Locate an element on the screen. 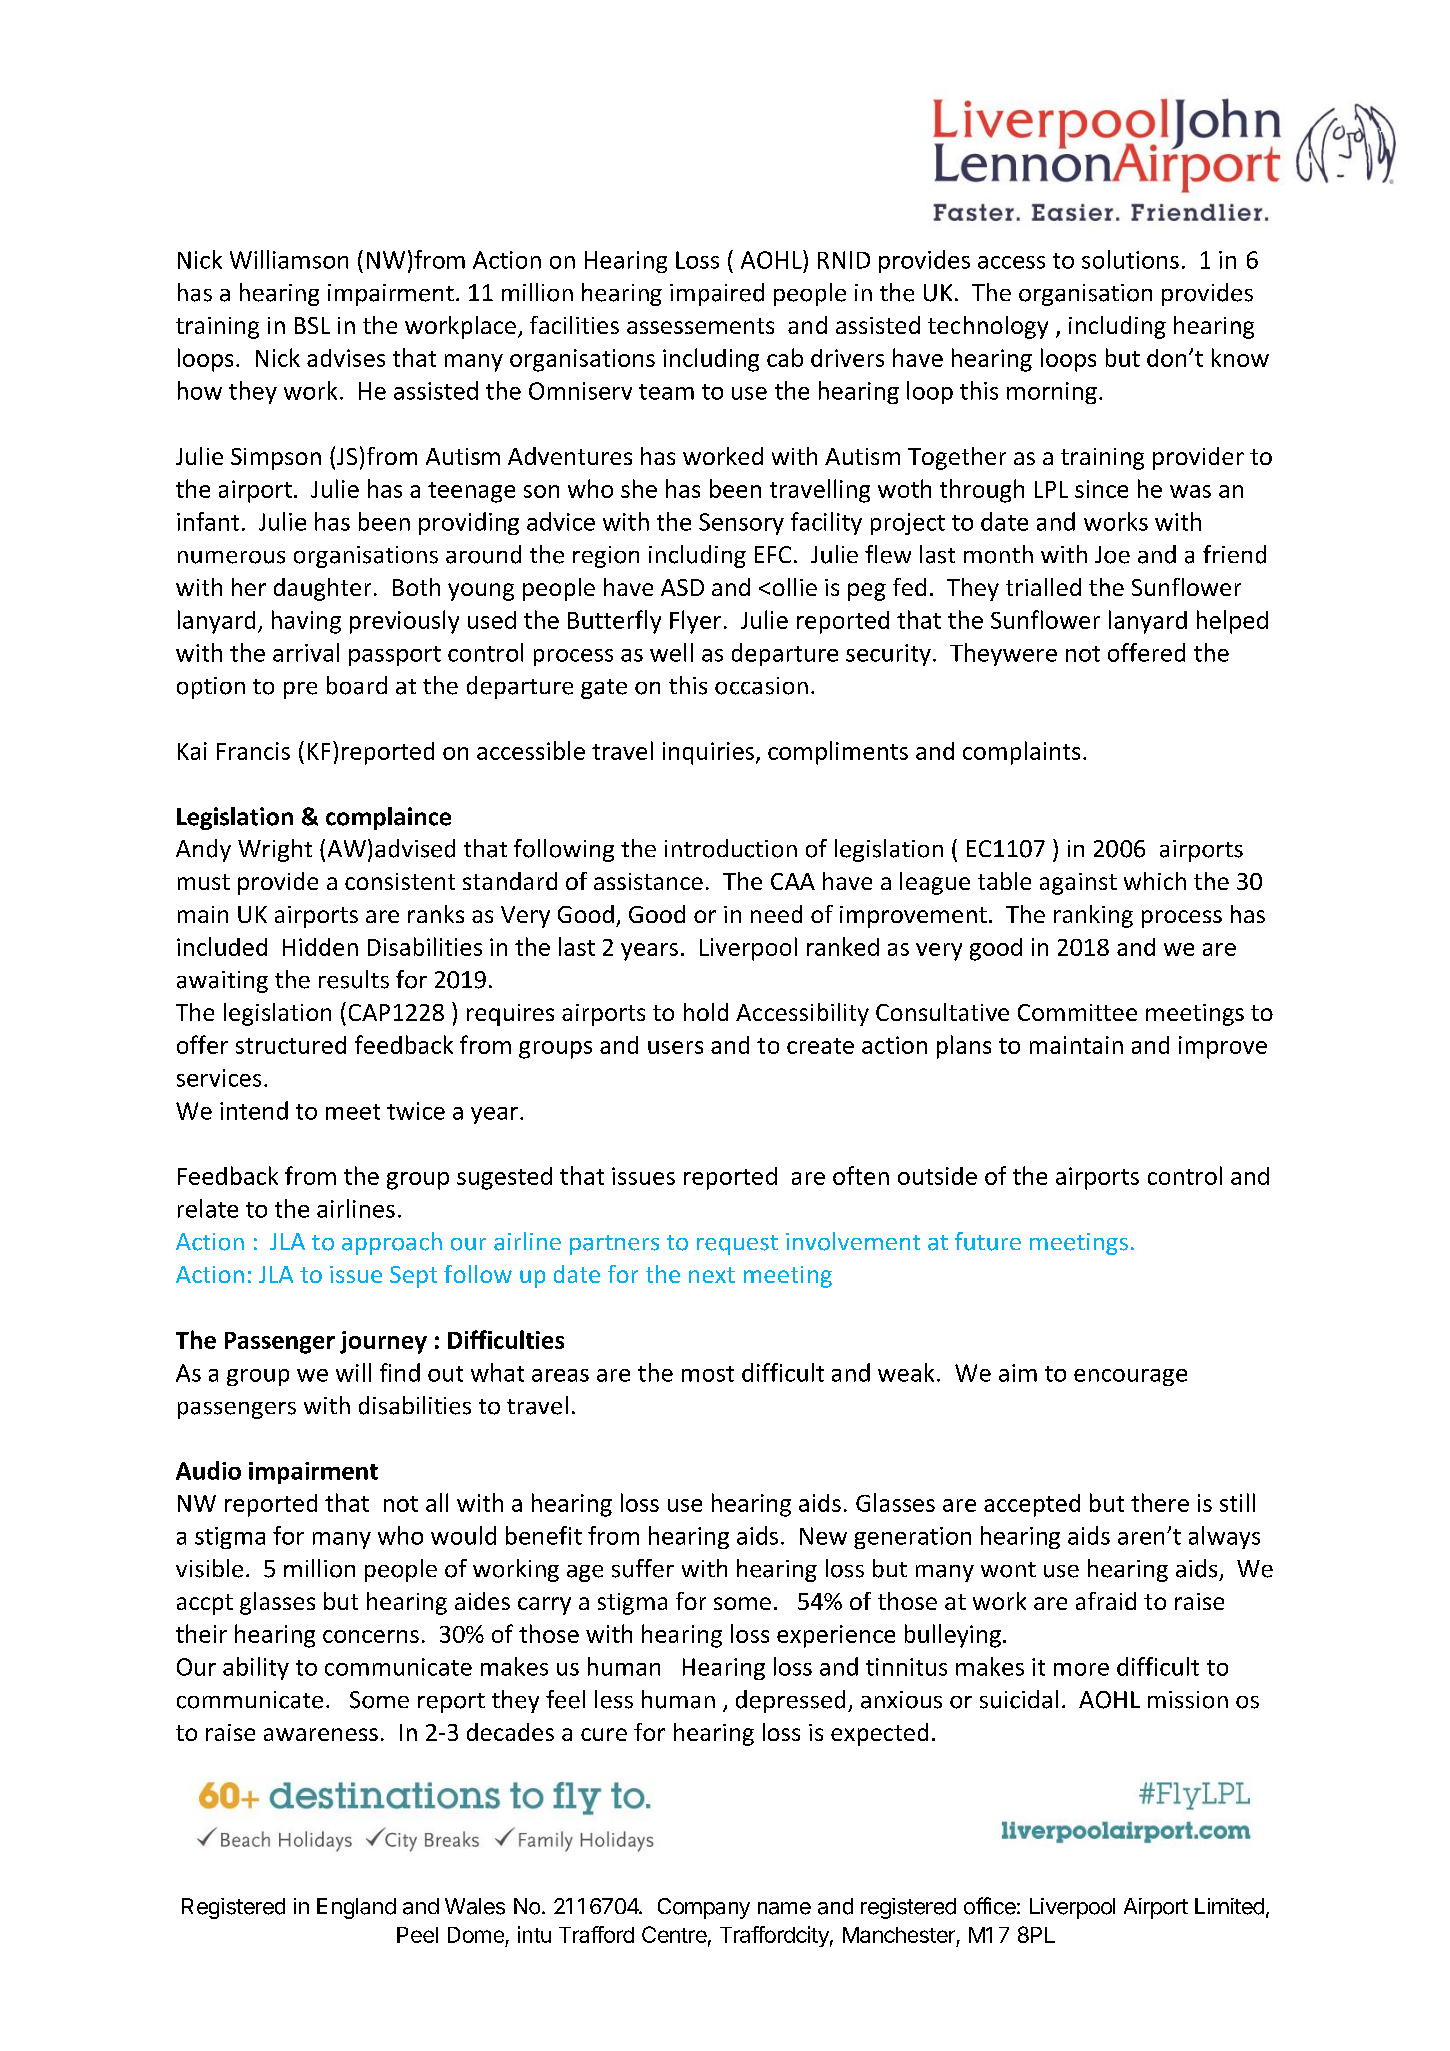 Image resolution: width=1450 pixels, height=2051 pixels. BSL is located at coordinates (312, 325).
